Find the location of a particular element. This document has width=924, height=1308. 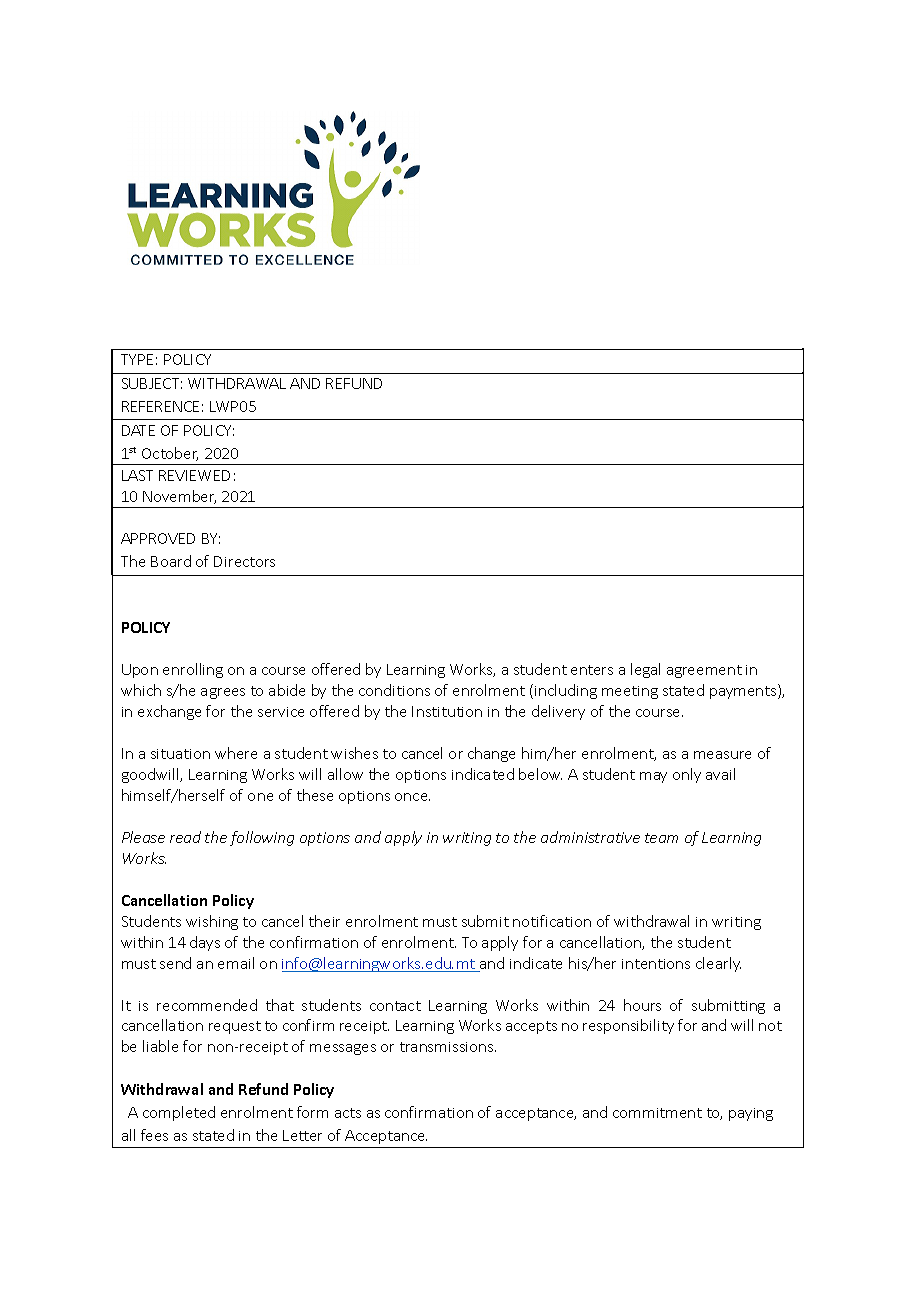

REVIEWED is located at coordinates (194, 475).
